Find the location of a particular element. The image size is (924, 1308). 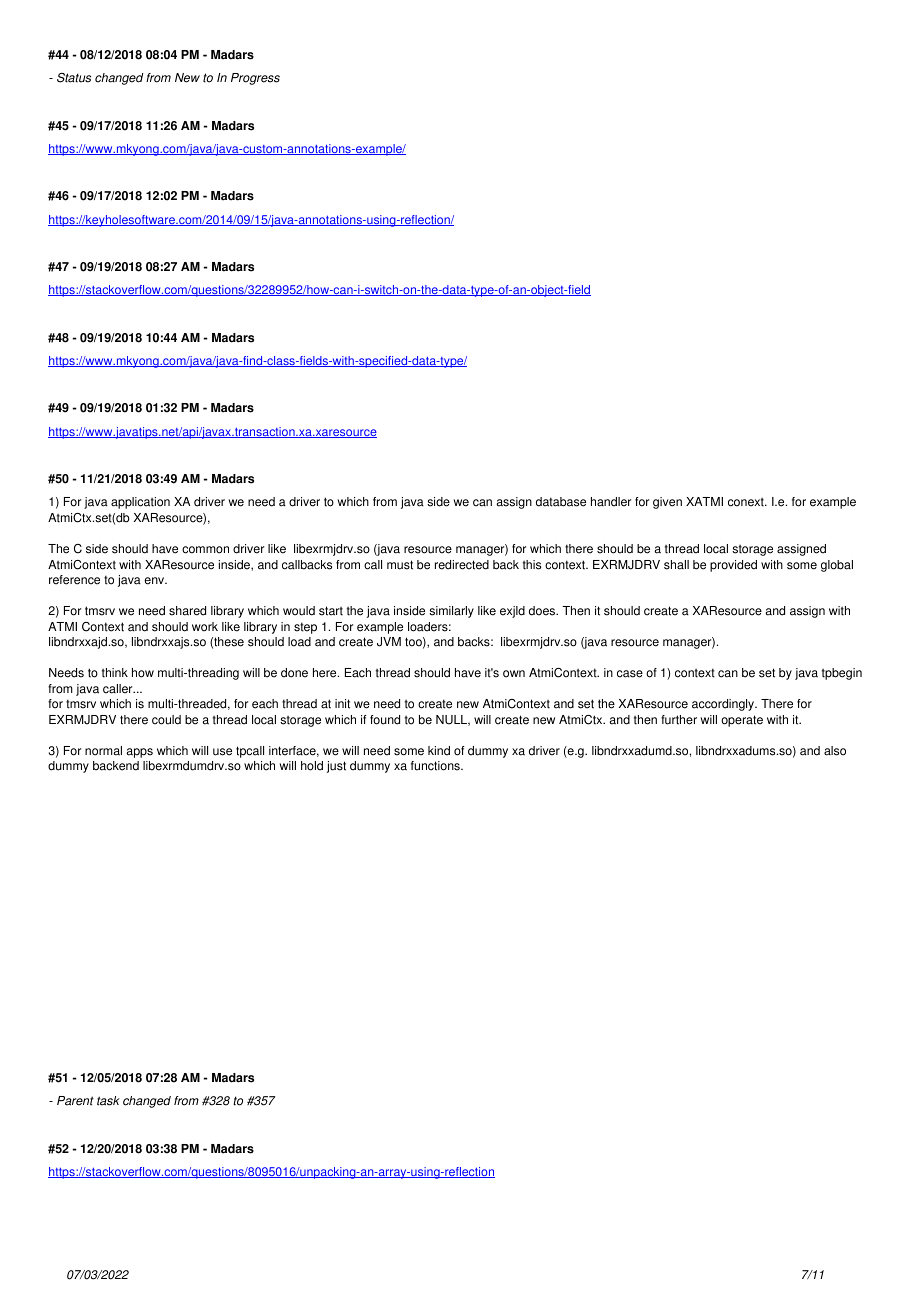

Status is located at coordinates (74, 78).
